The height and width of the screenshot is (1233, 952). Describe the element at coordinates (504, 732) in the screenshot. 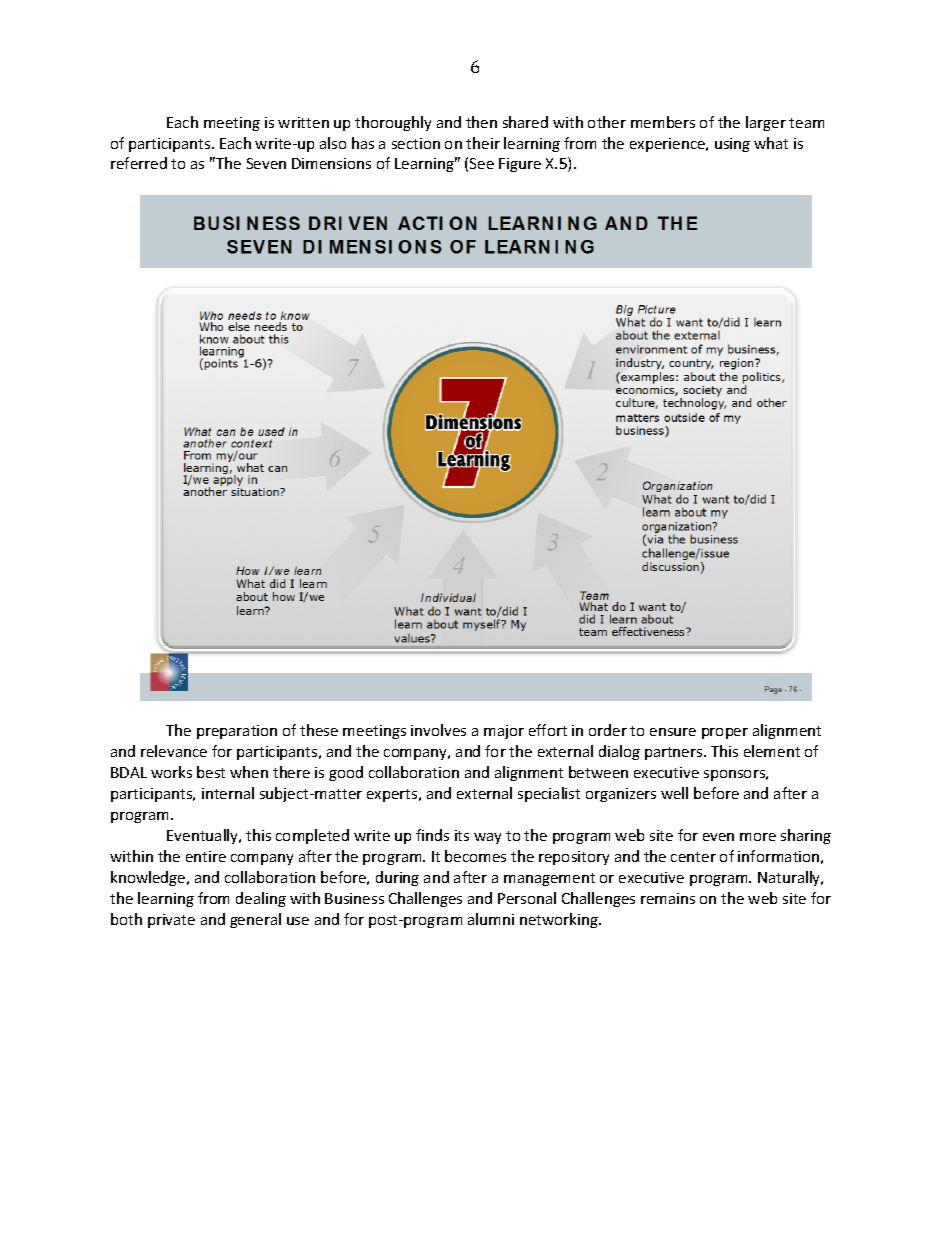

I see `major` at that location.
